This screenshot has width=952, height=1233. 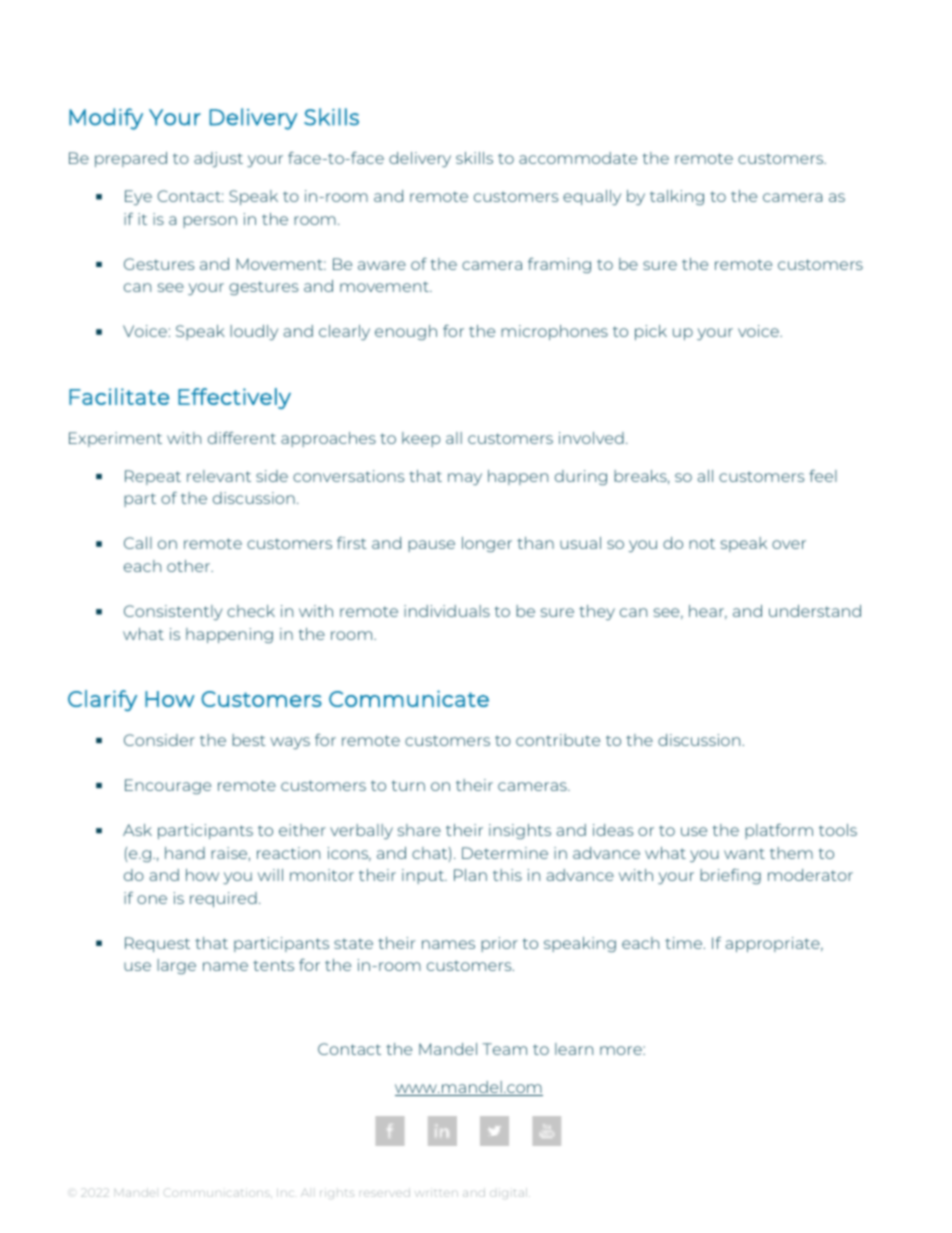 What do you see at coordinates (218, 1192) in the screenshot?
I see `Communications` at bounding box center [218, 1192].
